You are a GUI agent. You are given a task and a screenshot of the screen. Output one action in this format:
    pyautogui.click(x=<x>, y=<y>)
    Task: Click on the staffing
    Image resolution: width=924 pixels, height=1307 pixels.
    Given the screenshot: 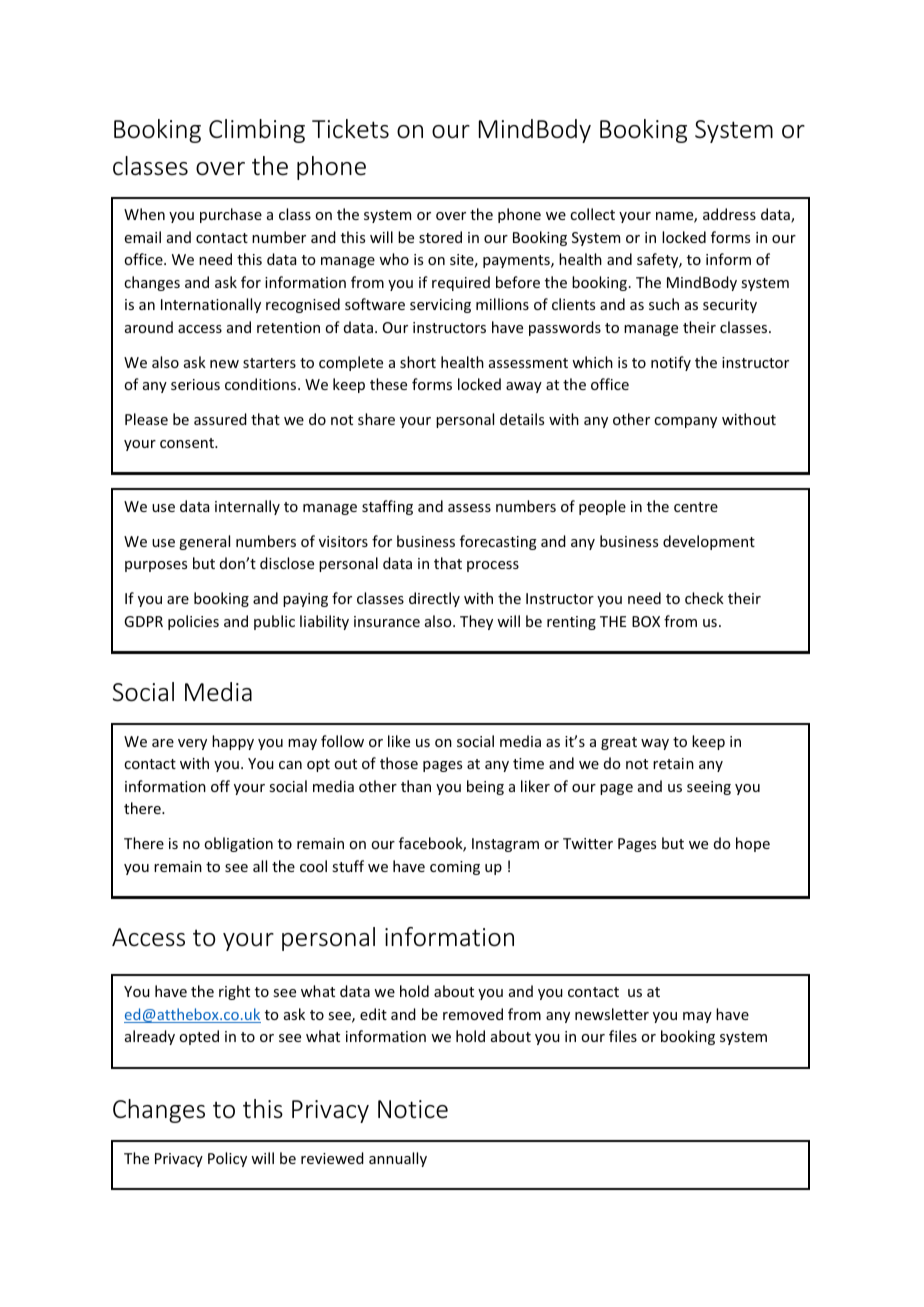 What is the action you would take?
    pyautogui.click(x=387, y=507)
